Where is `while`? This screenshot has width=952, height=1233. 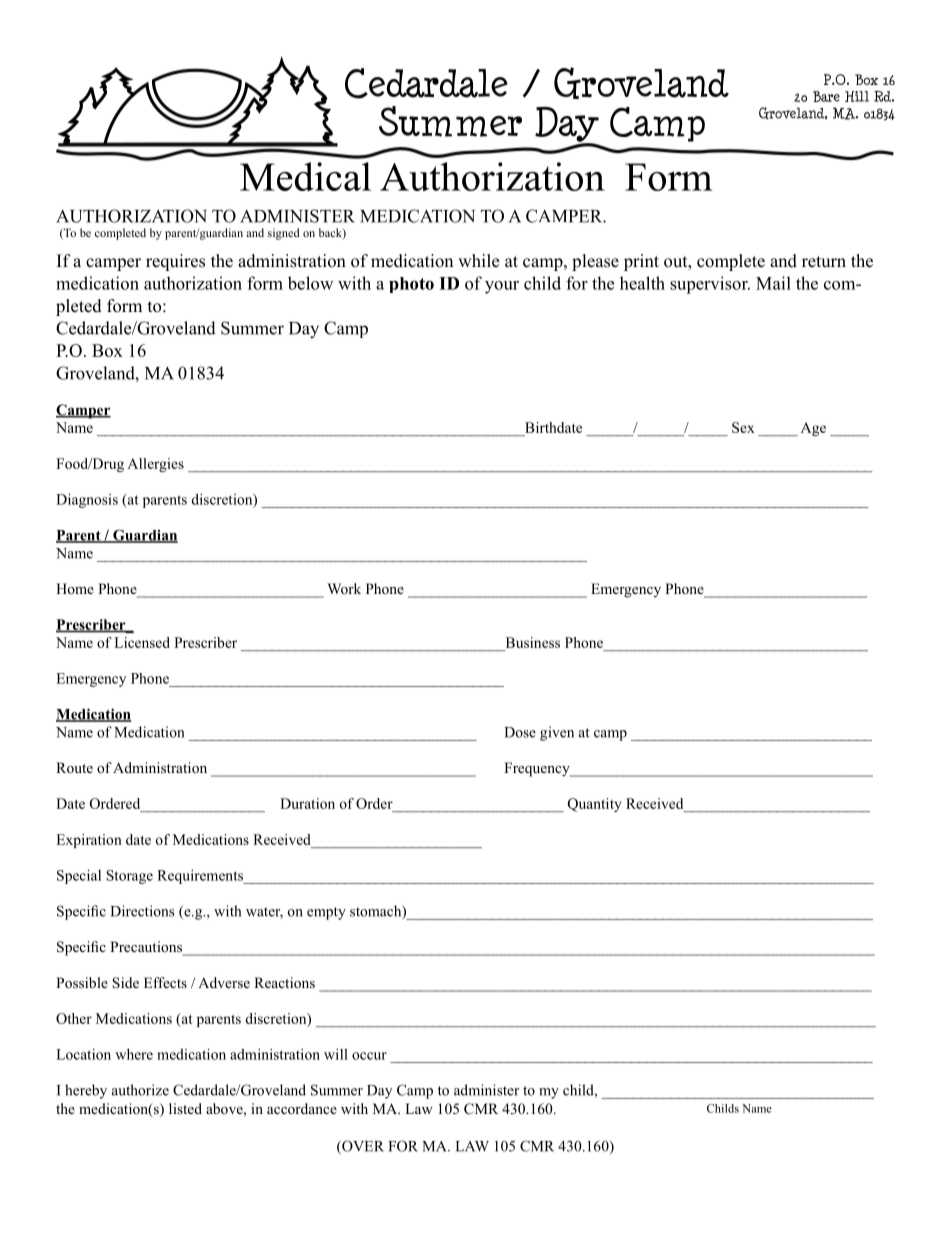
while is located at coordinates (478, 261).
